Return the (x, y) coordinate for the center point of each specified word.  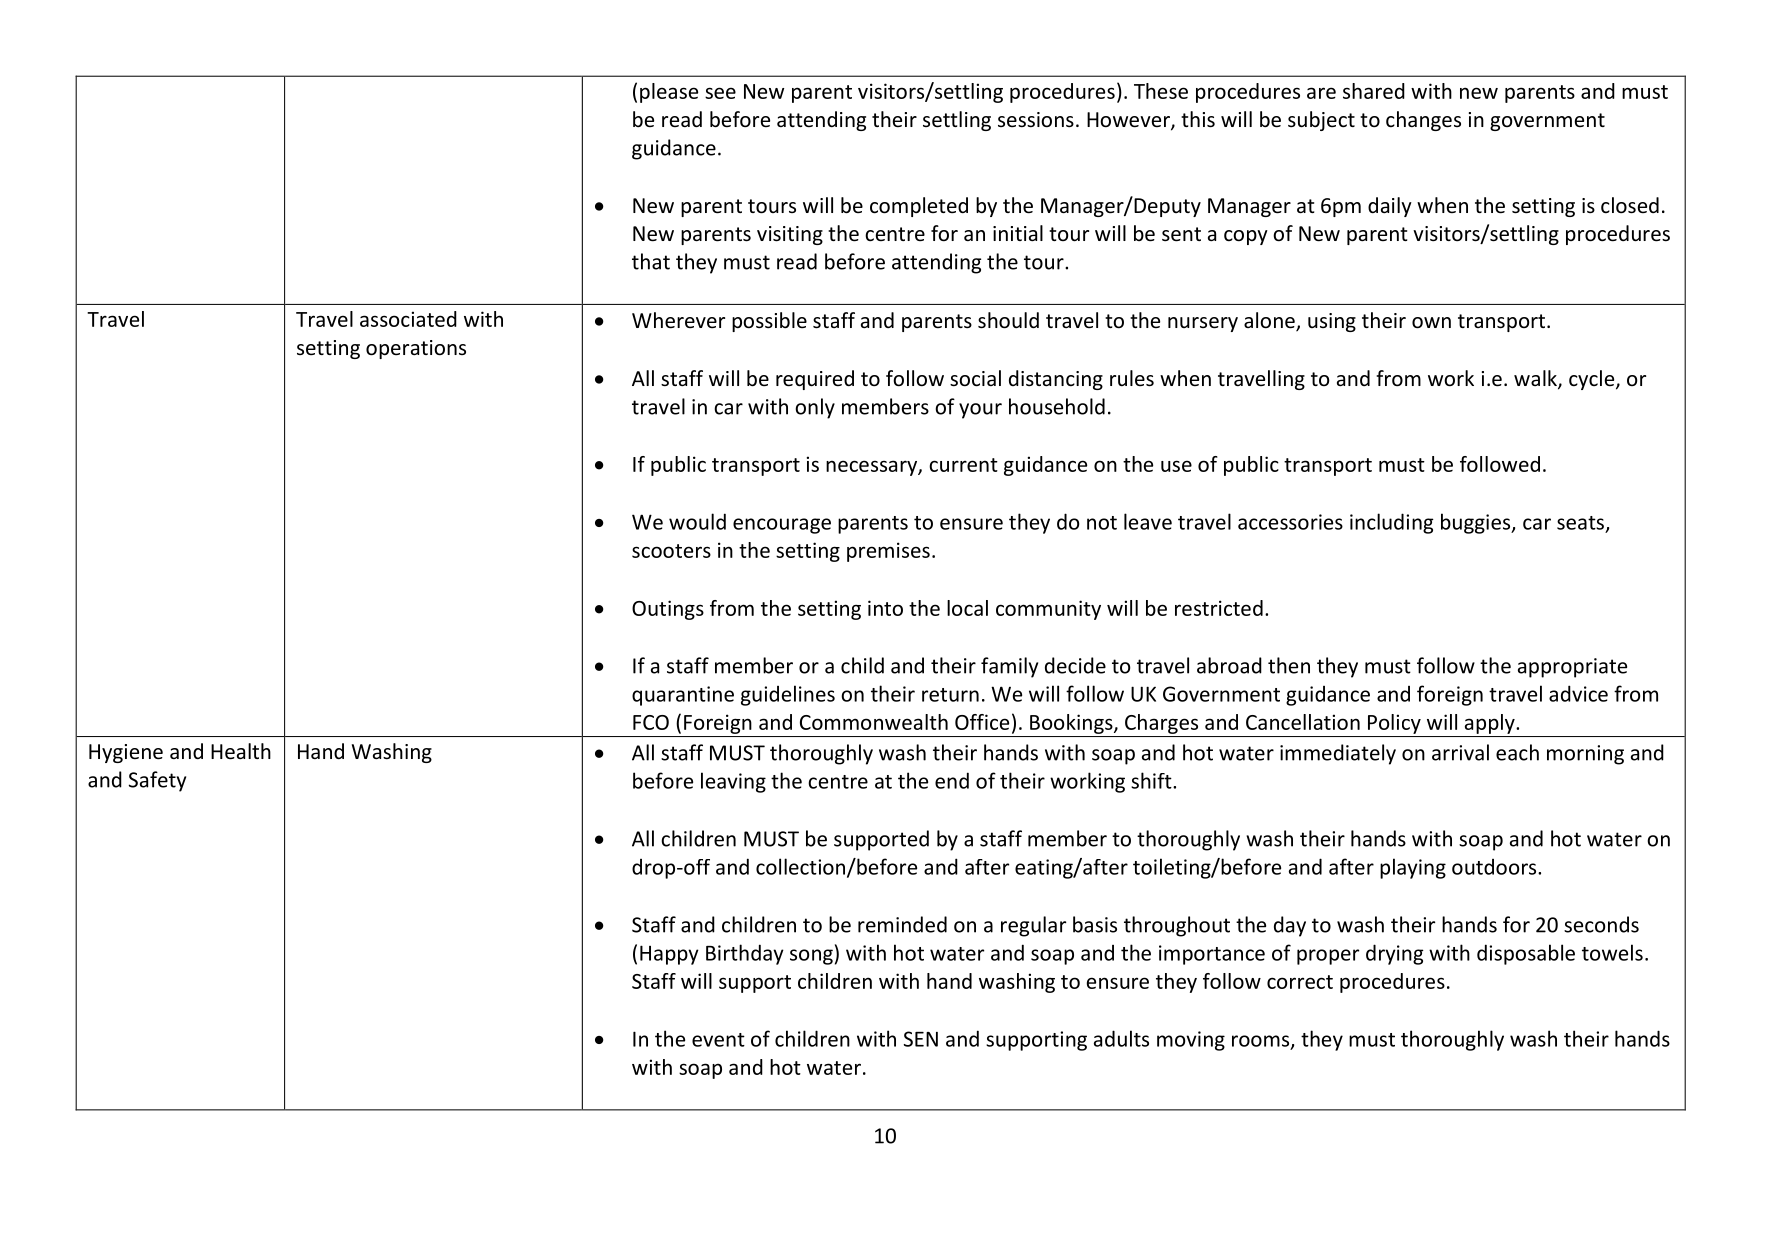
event (718, 1040)
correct (1300, 982)
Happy (669, 955)
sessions (1036, 120)
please (669, 93)
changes (1423, 121)
